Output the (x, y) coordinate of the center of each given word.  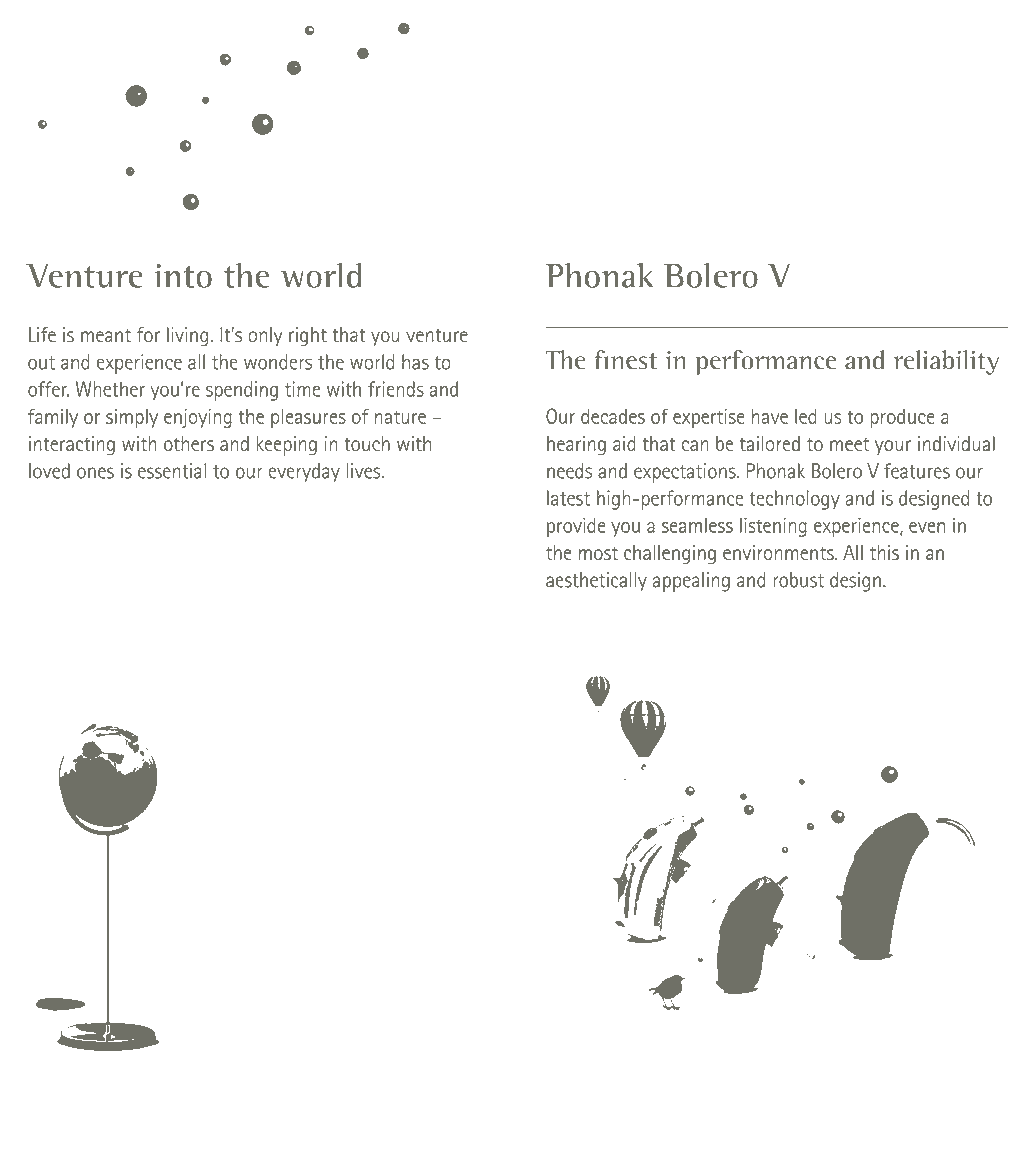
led (806, 416)
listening (773, 527)
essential (172, 471)
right (308, 337)
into (183, 276)
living (187, 337)
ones (95, 473)
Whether (110, 389)
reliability (946, 362)
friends (396, 389)
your (893, 447)
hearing (576, 446)
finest (625, 360)
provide (576, 527)
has (415, 362)
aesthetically (596, 581)
